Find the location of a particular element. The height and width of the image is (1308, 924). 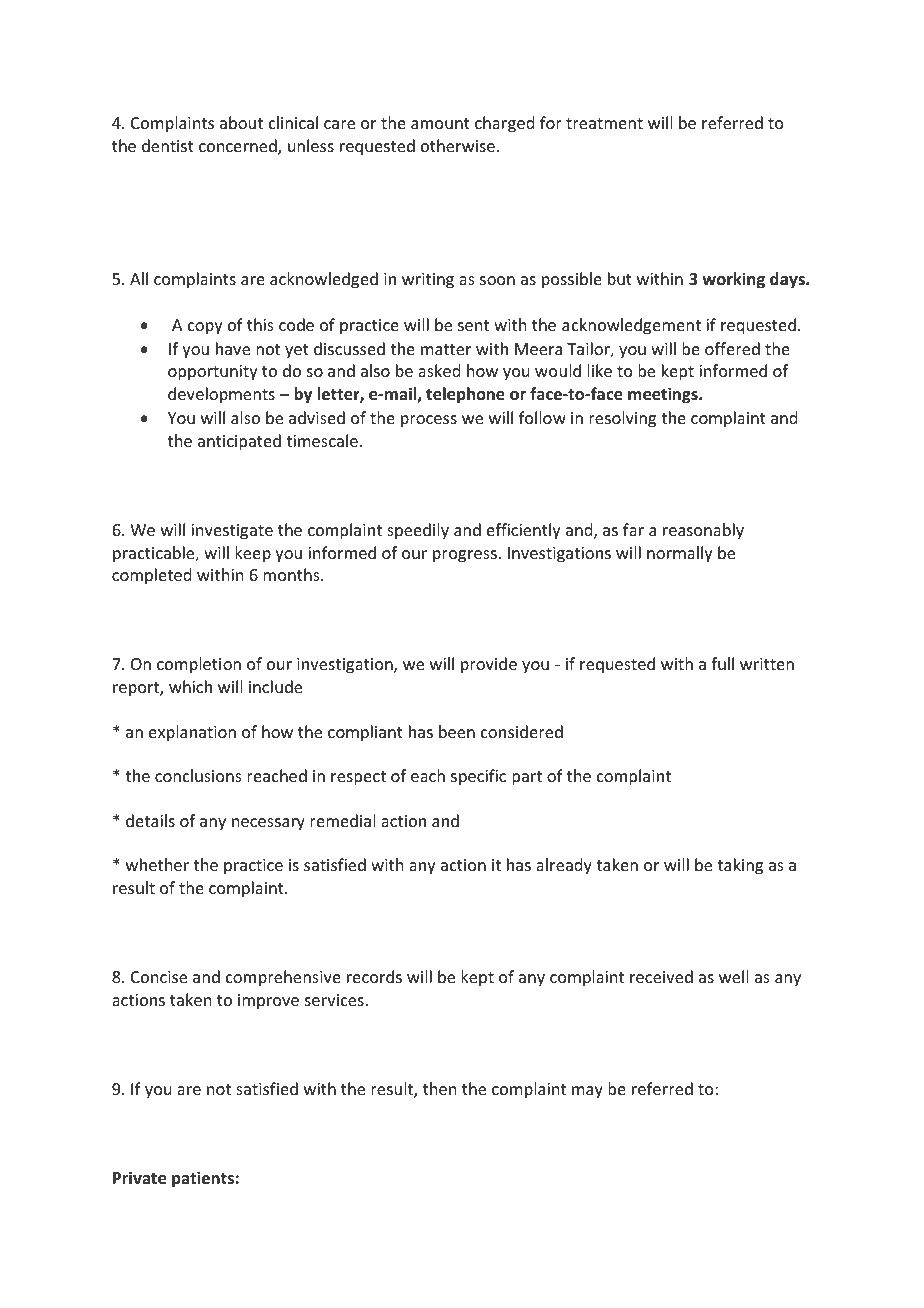

otherwise is located at coordinates (458, 145).
